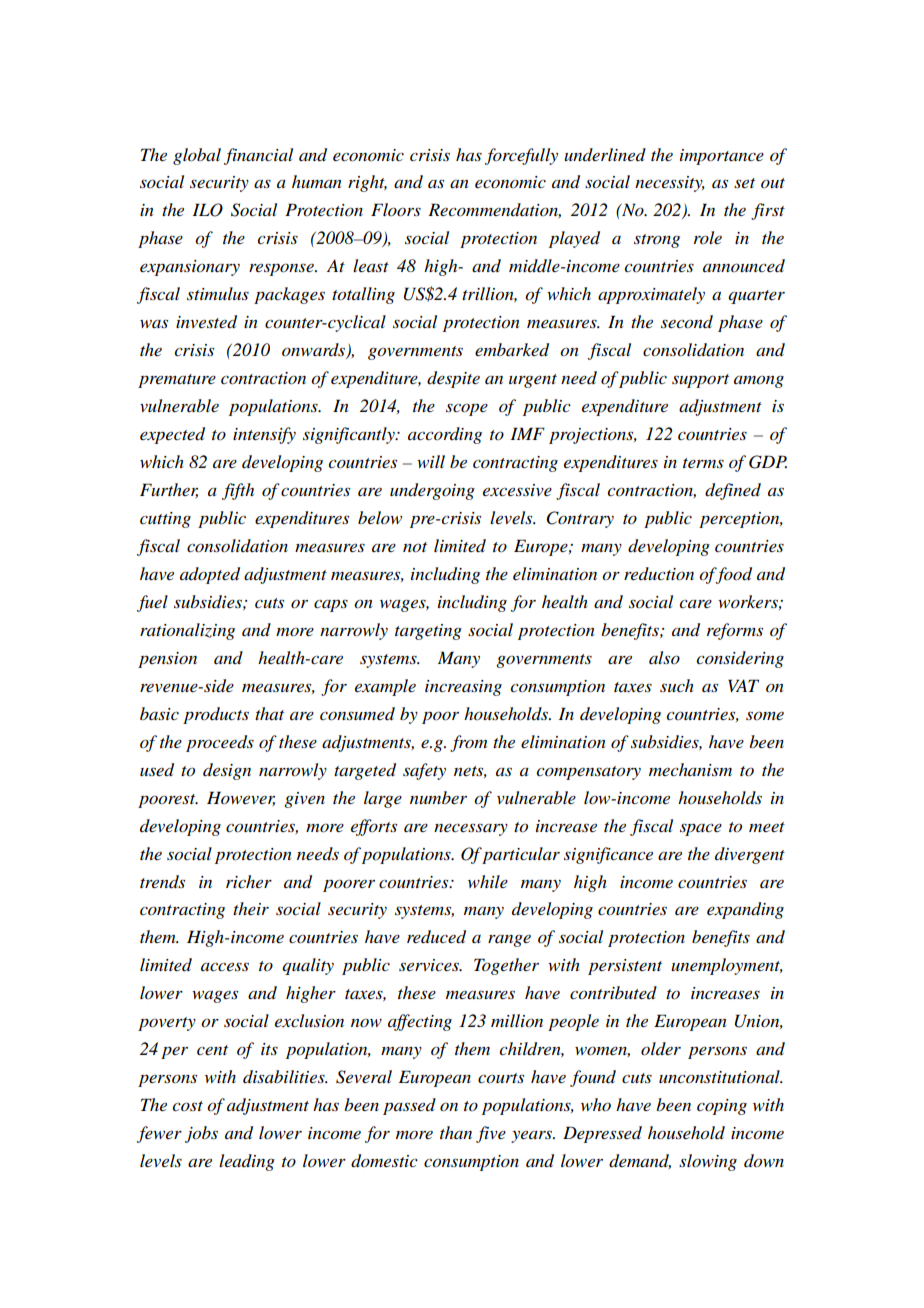 Image resolution: width=924 pixels, height=1308 pixels. What do you see at coordinates (521, 156) in the screenshot?
I see `forcefully` at bounding box center [521, 156].
